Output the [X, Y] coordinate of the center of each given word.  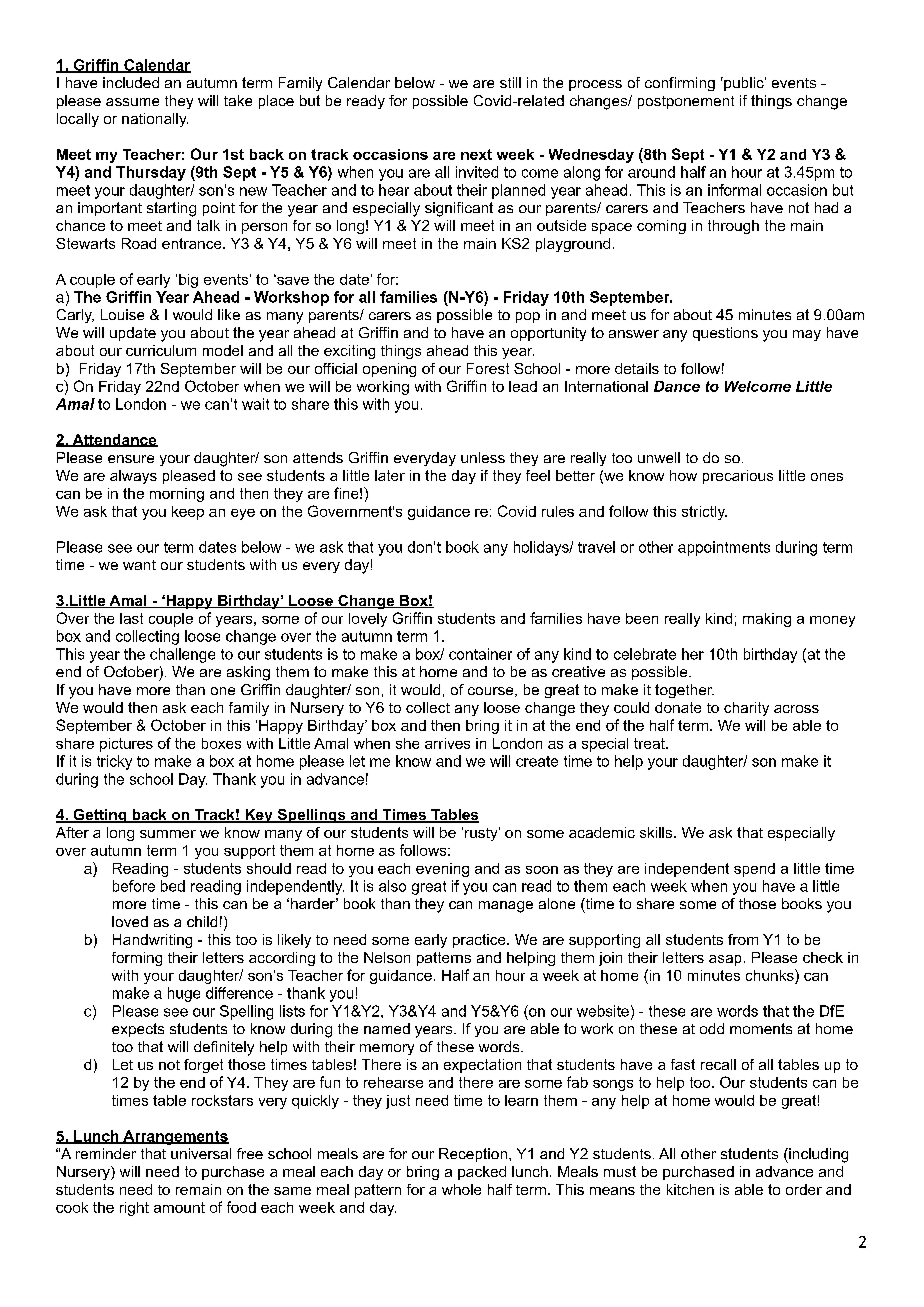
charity [746, 709]
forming [137, 959]
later [390, 475]
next [476, 154]
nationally [155, 120]
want [139, 565]
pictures [126, 745]
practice [480, 941]
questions [725, 334]
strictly [704, 513]
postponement [686, 102]
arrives [447, 743]
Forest [488, 368]
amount [179, 1207]
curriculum [161, 350]
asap [725, 960]
